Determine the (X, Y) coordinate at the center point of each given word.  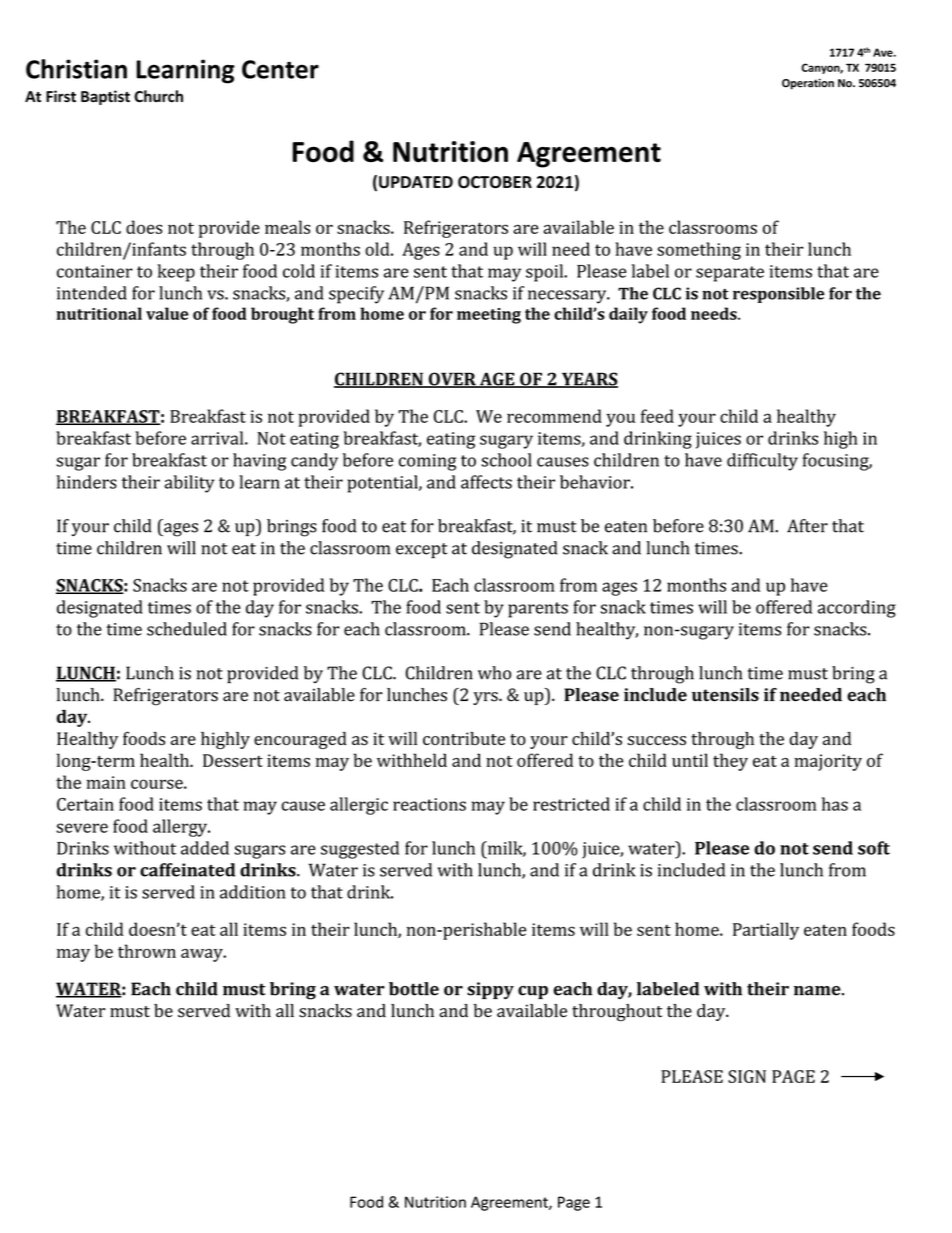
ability (189, 484)
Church (158, 96)
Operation (808, 84)
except (422, 551)
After (807, 526)
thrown (147, 951)
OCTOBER (495, 182)
